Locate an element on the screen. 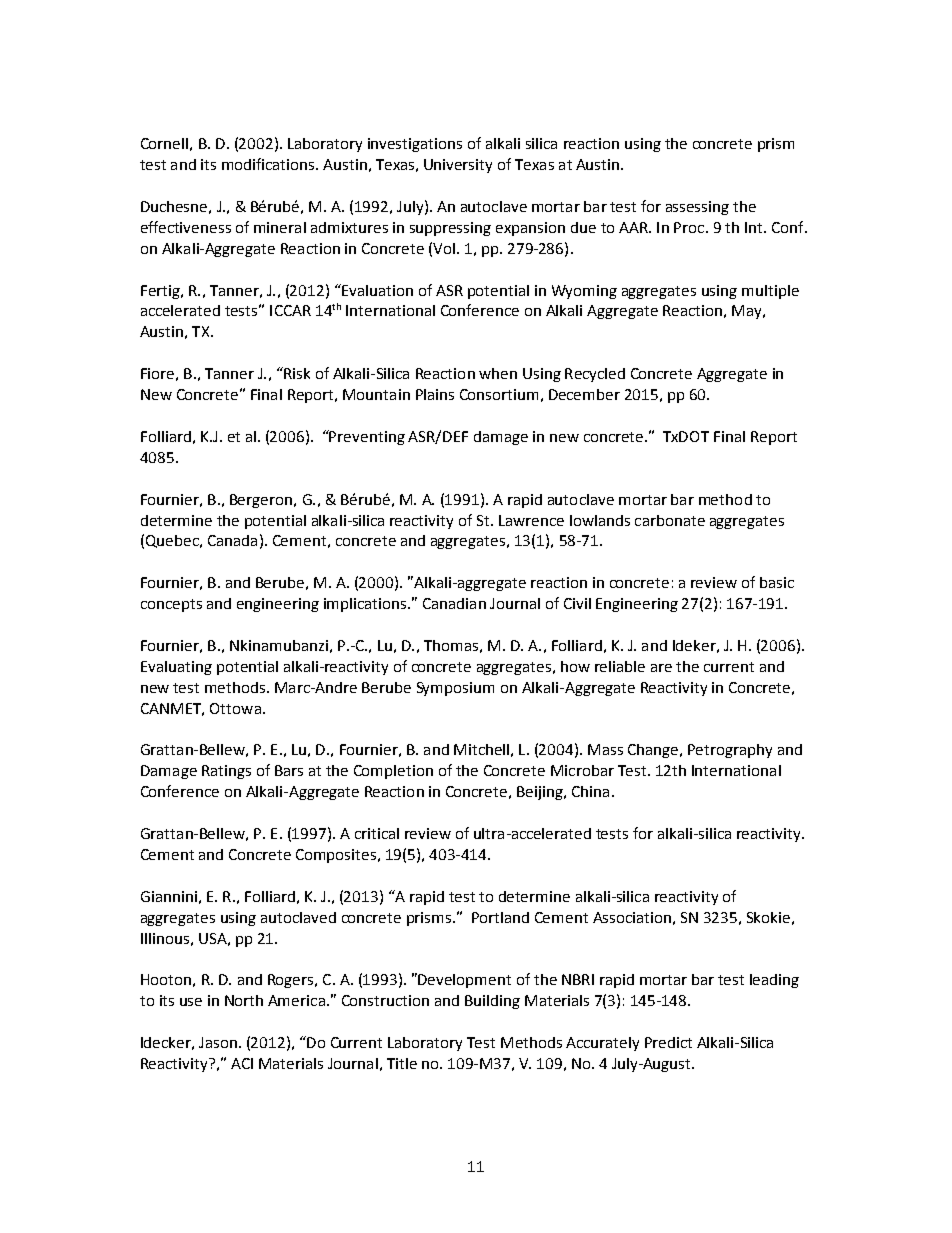 This screenshot has height=1233, width=952. Risk is located at coordinates (296, 373).
